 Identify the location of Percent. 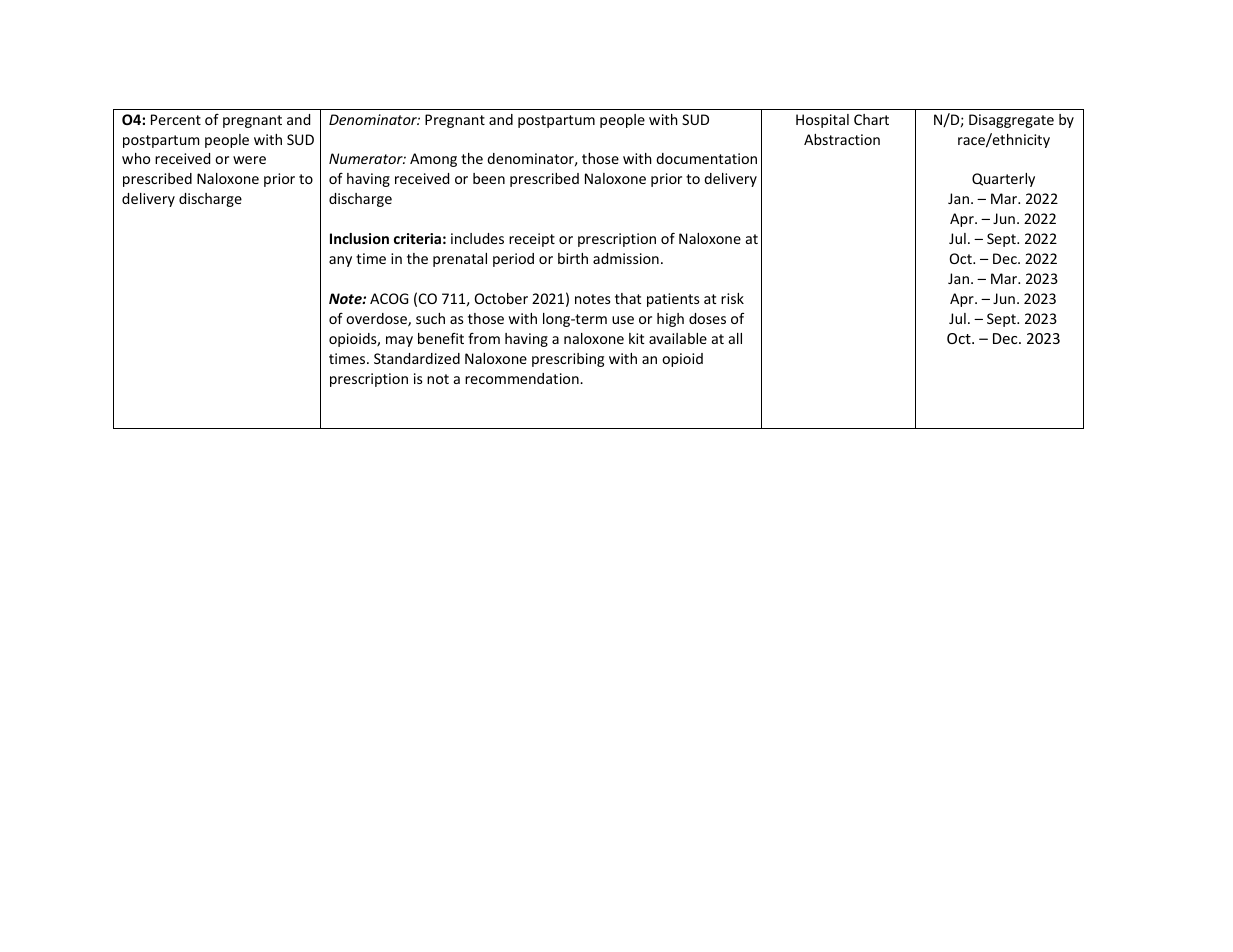
(176, 119).
